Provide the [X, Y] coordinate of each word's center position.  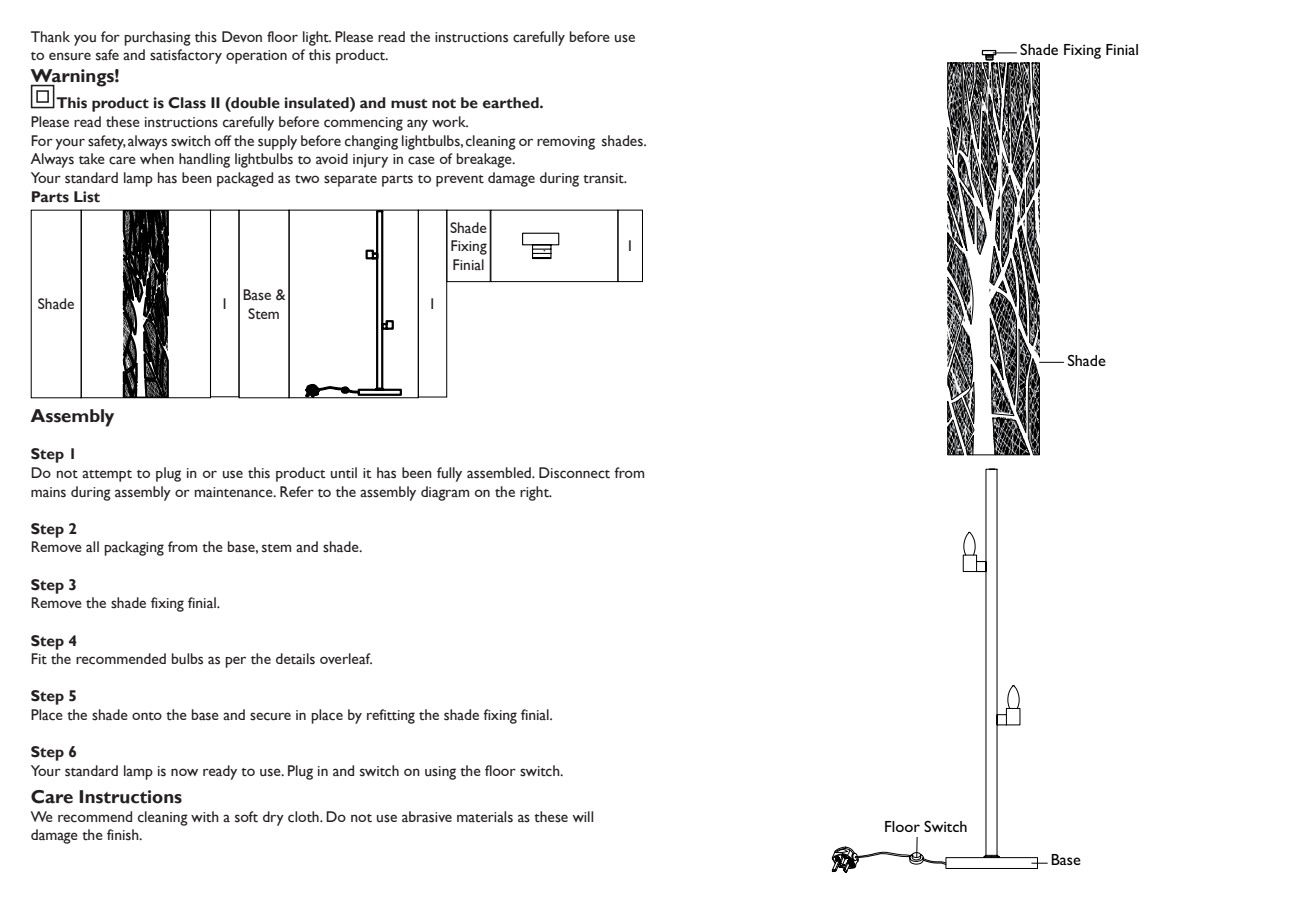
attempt [107, 476]
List [87, 197]
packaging [134, 548]
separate [350, 181]
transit [604, 178]
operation [256, 57]
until [344, 473]
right [535, 493]
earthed [512, 103]
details [295, 659]
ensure [70, 56]
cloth [304, 817]
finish [124, 835]
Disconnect [574, 473]
